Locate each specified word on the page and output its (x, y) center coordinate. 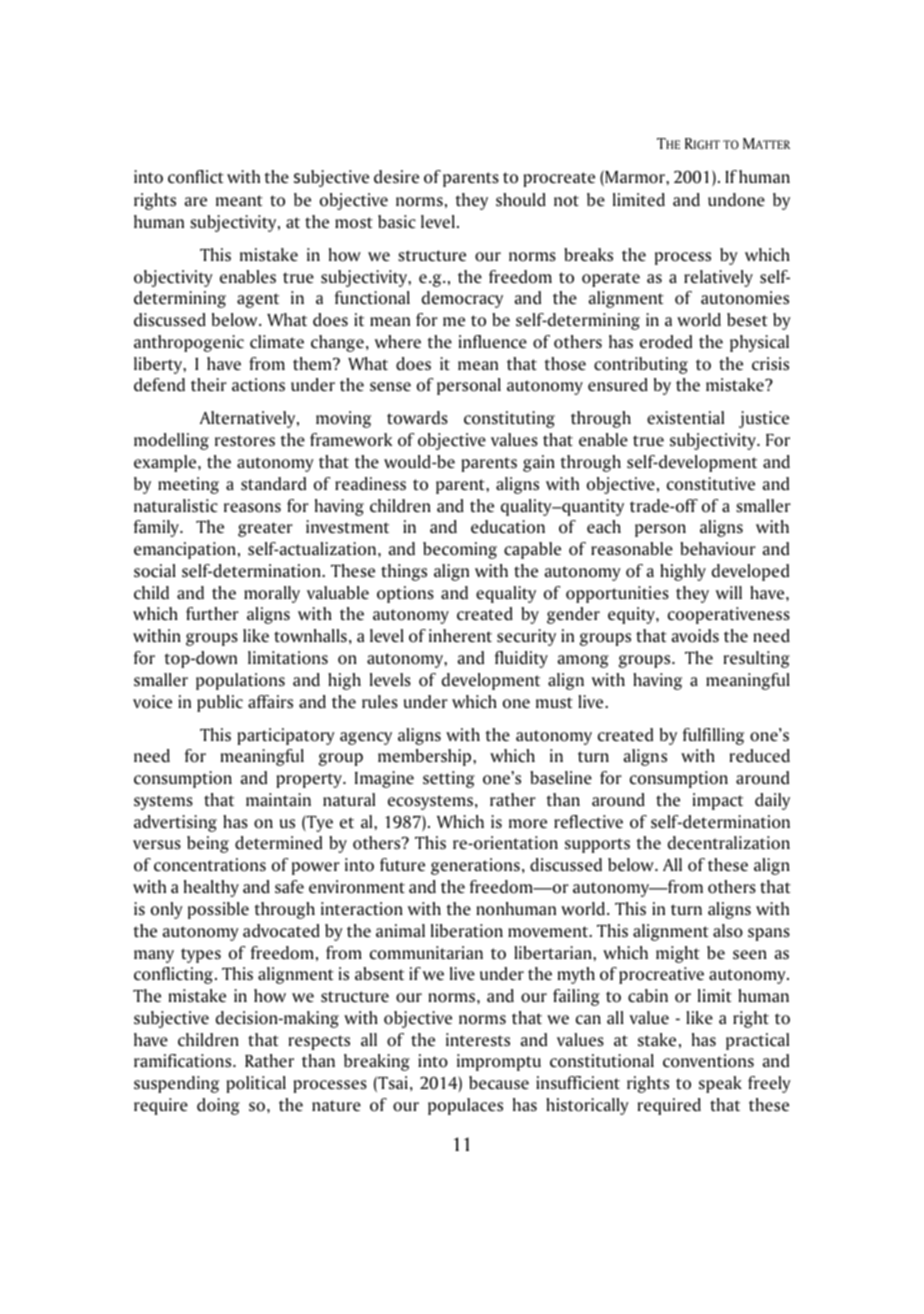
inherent (460, 635)
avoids (695, 636)
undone (736, 200)
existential (685, 417)
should (521, 200)
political (256, 1084)
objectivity (173, 278)
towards (417, 418)
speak (720, 1084)
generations (475, 866)
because (499, 1083)
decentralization (729, 843)
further (212, 613)
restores (245, 441)
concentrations (210, 865)
